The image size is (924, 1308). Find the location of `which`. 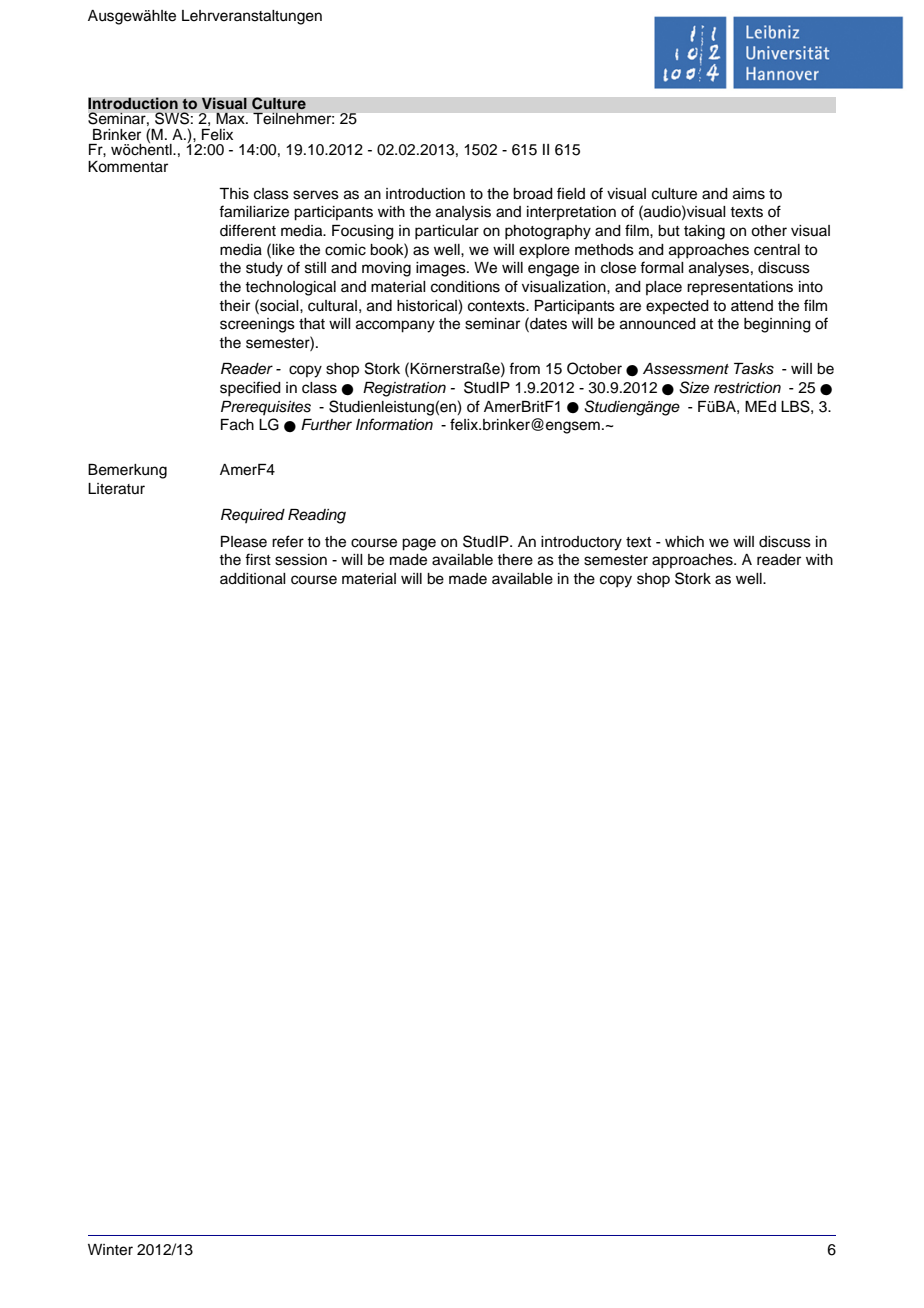

which is located at coordinates (684, 542).
